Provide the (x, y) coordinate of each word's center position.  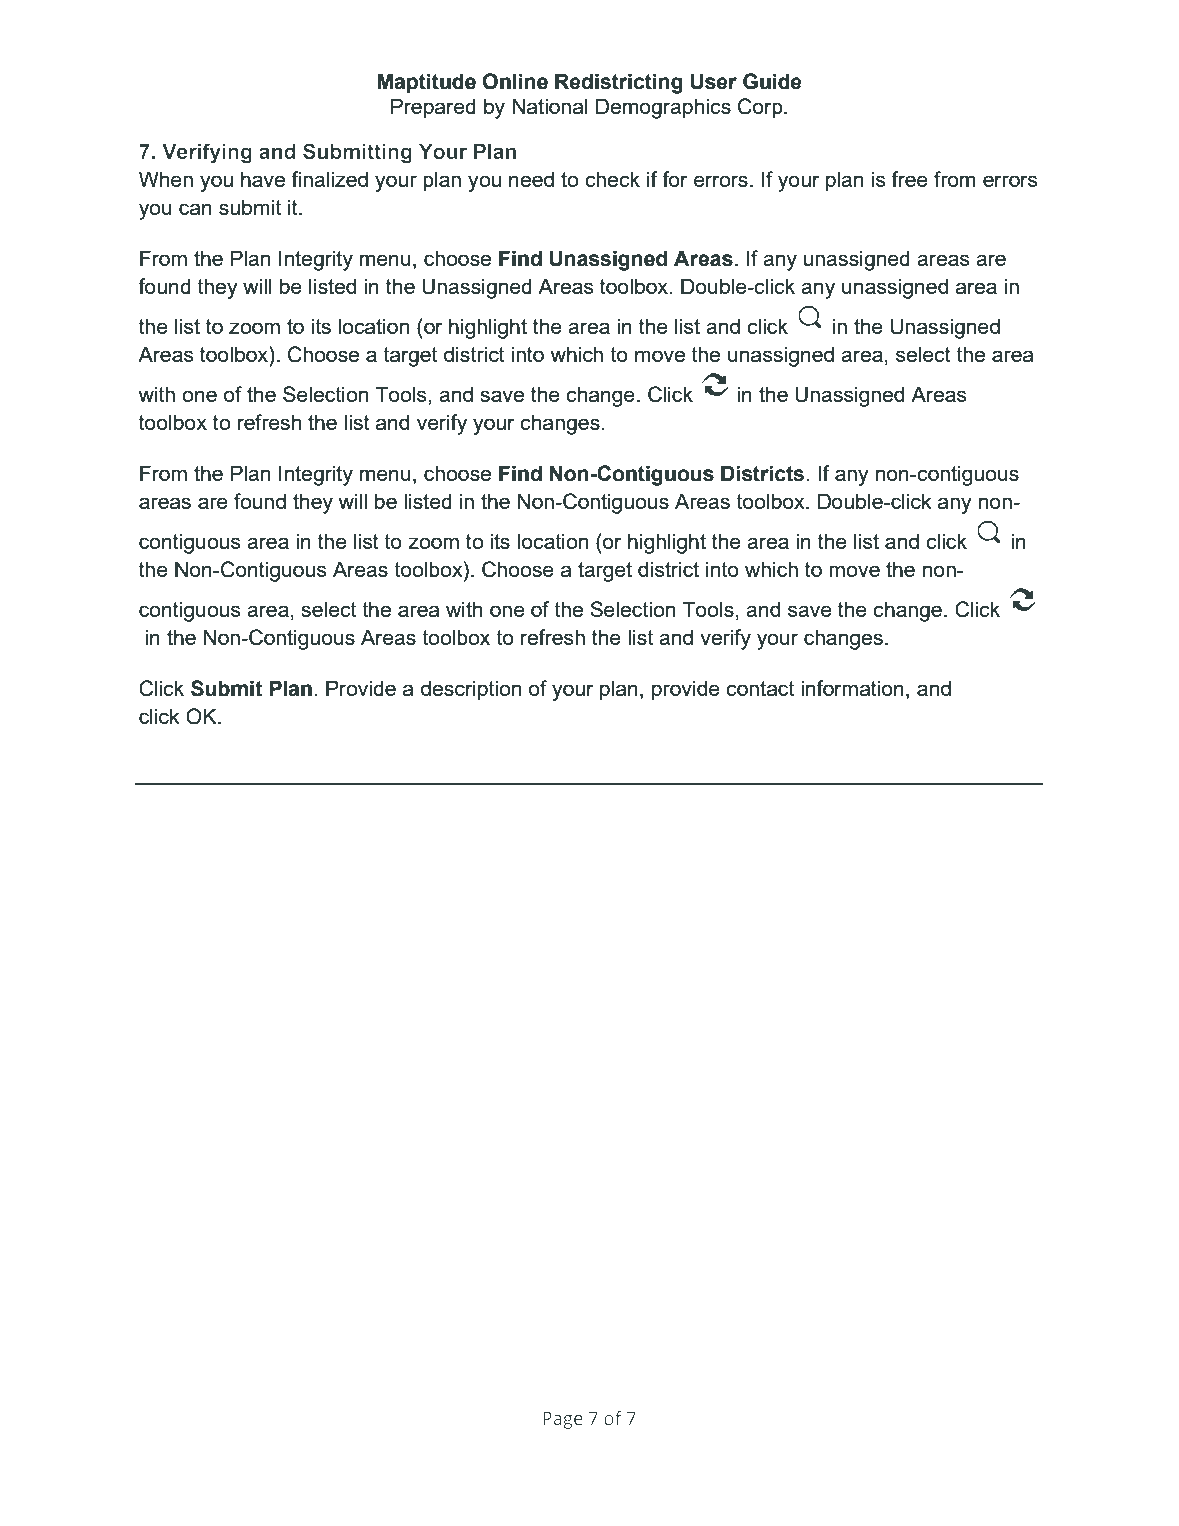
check (612, 179)
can (195, 209)
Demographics (663, 108)
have (263, 179)
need (531, 179)
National (550, 106)
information (852, 688)
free (909, 179)
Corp (761, 108)
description (471, 690)
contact (760, 688)
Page (563, 1420)
